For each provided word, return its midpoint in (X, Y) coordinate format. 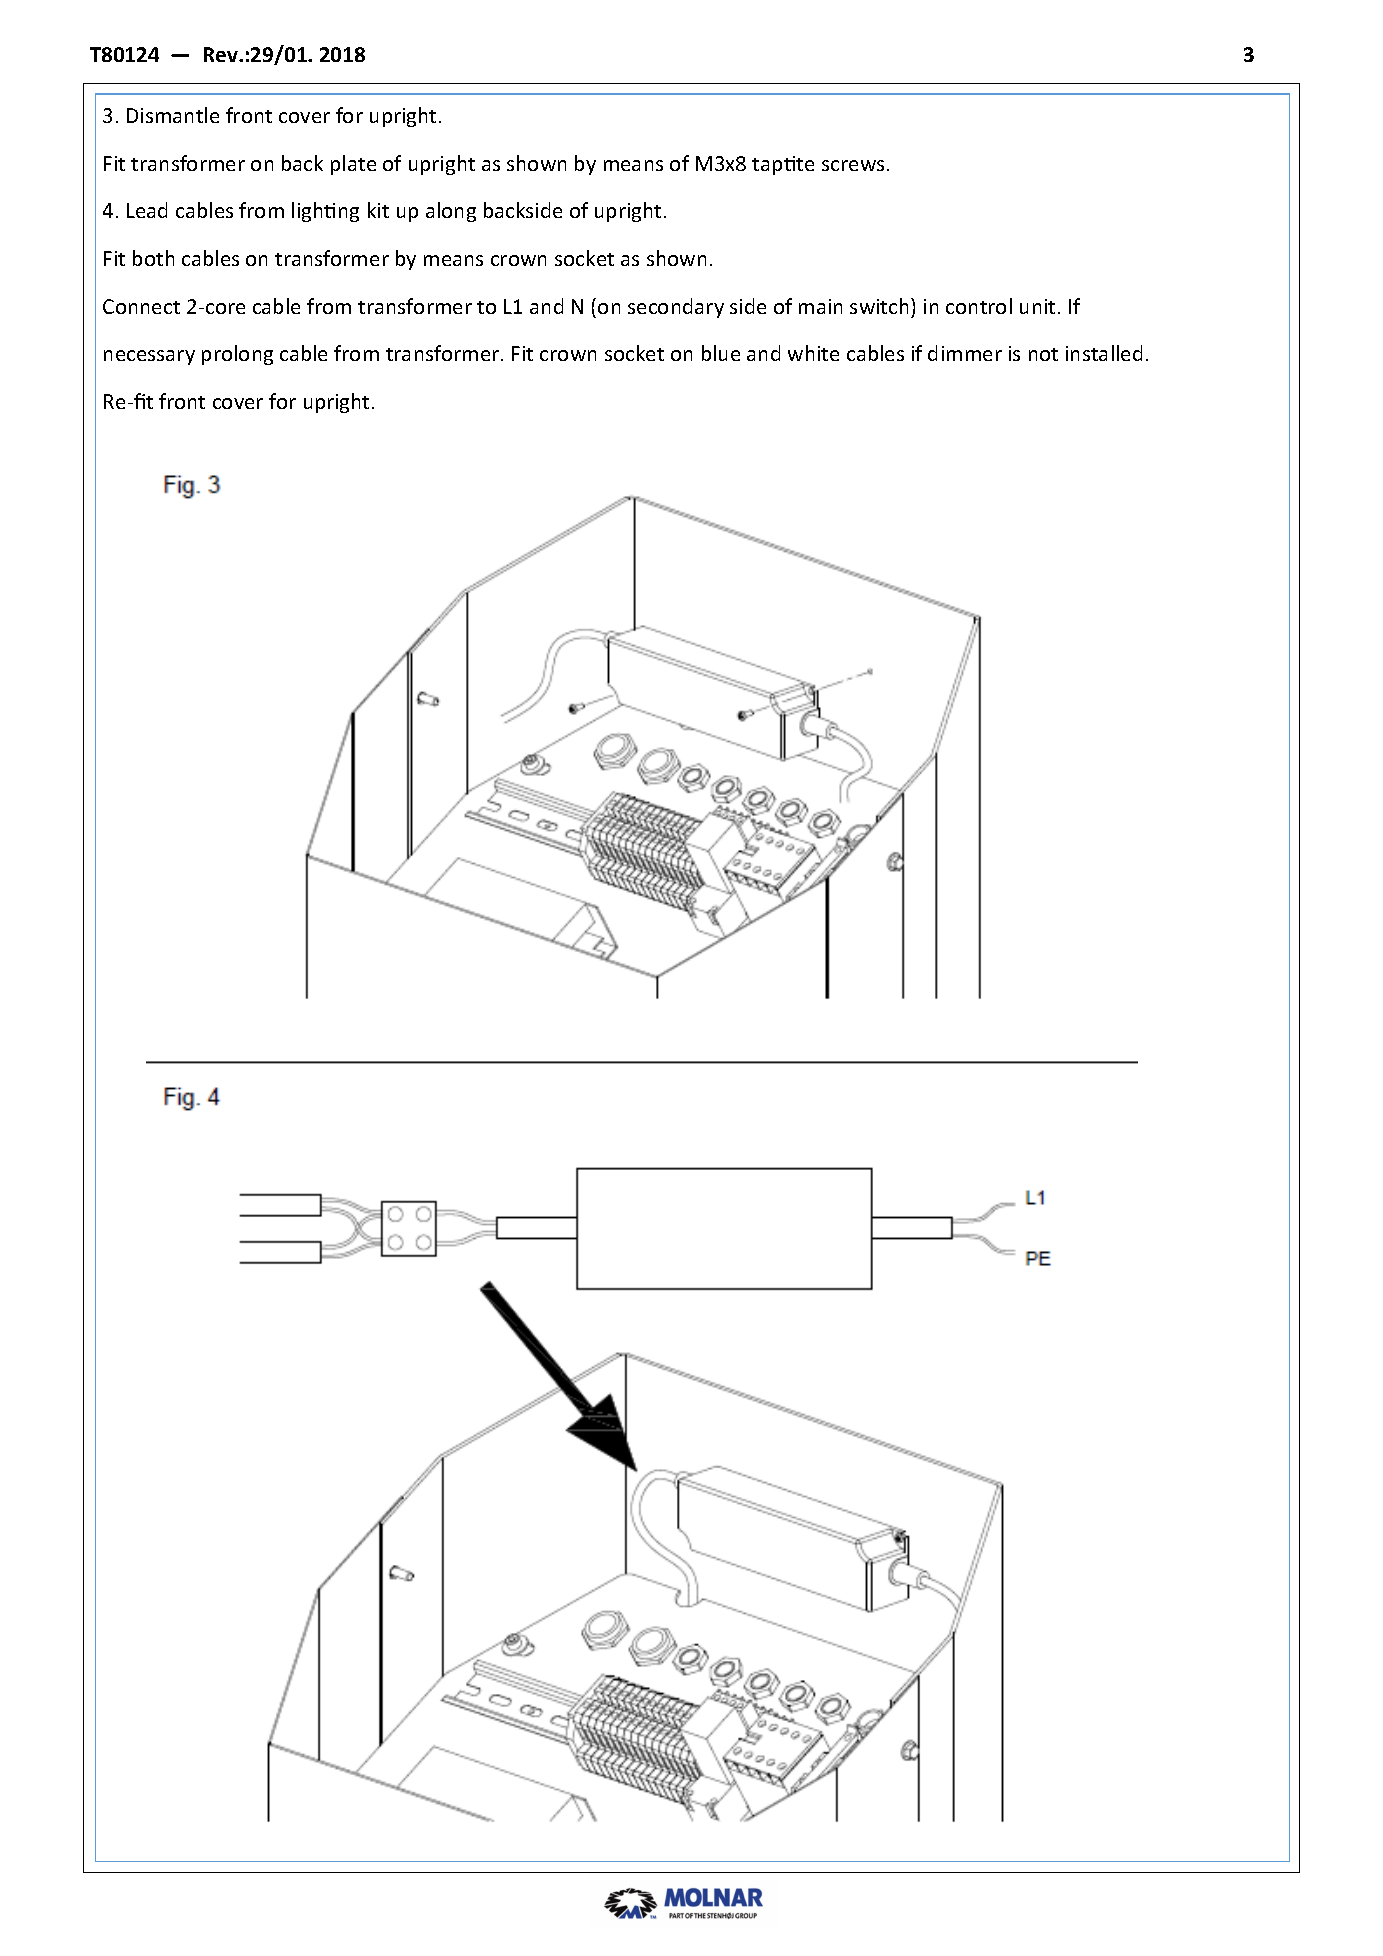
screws (853, 165)
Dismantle (173, 115)
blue (721, 353)
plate (353, 165)
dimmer (965, 353)
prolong (237, 355)
